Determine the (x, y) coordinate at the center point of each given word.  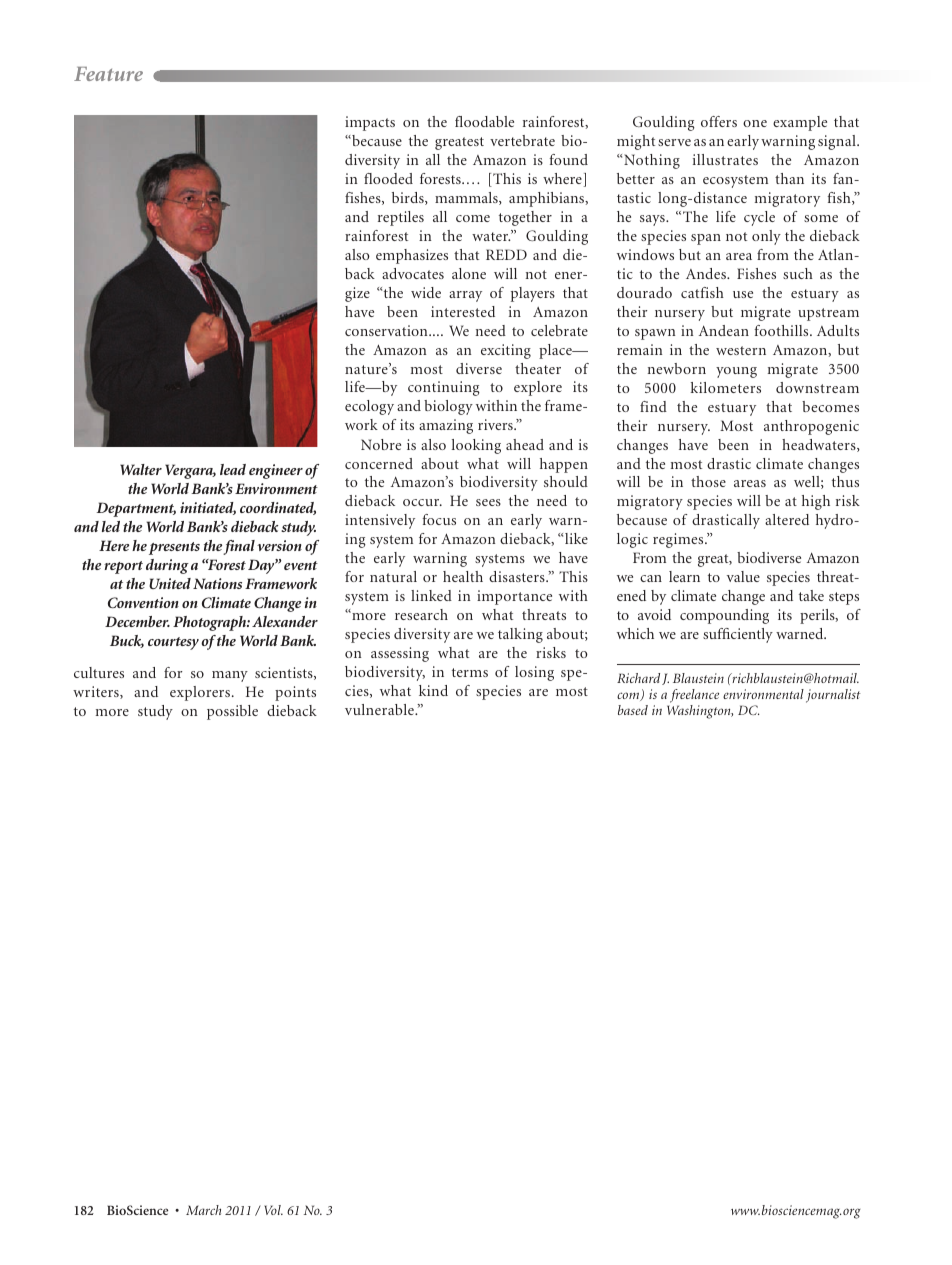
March (203, 1210)
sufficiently (738, 635)
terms (470, 672)
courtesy (173, 643)
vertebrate (522, 140)
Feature (108, 74)
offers (719, 121)
